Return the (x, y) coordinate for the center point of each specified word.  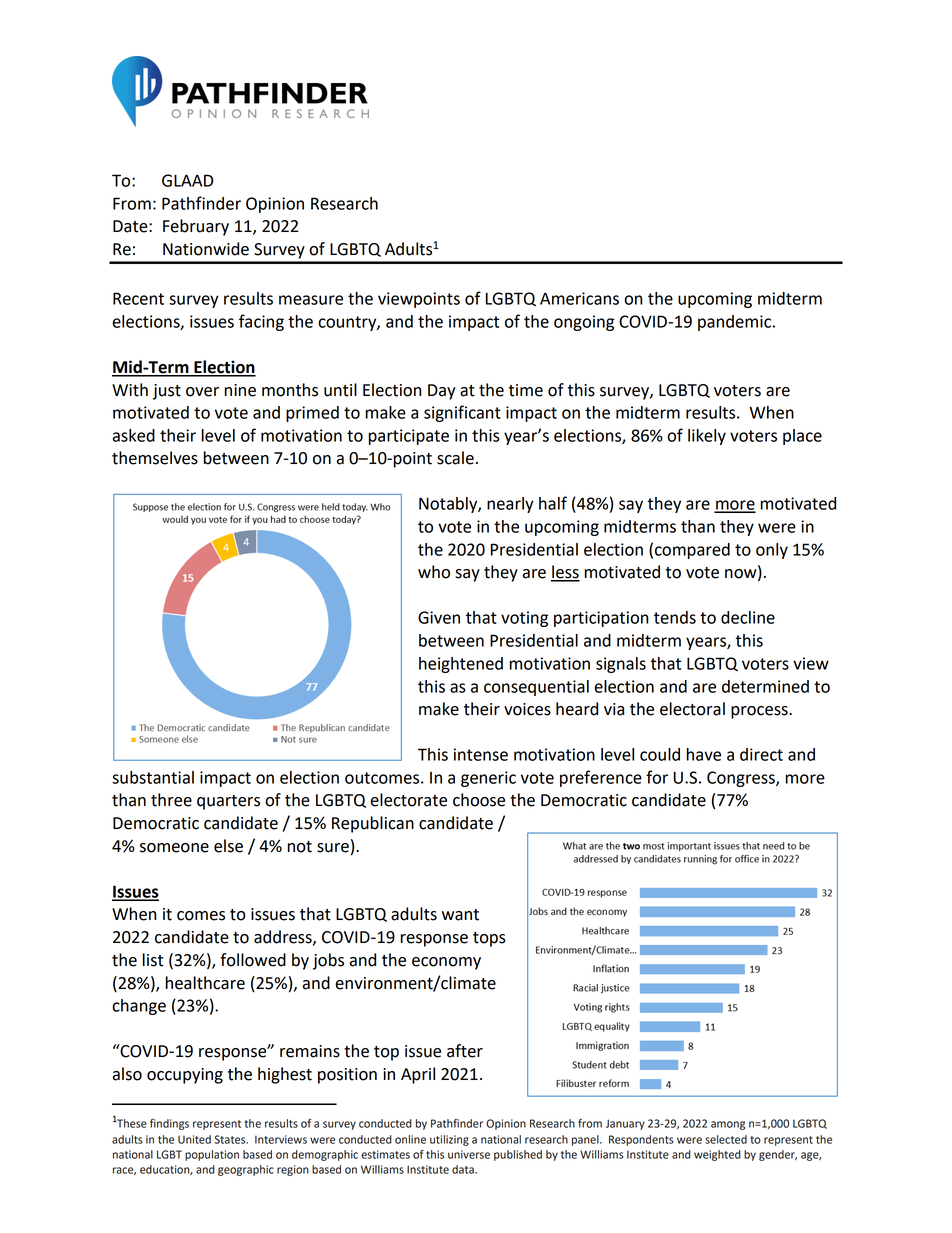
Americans (579, 298)
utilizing (449, 1140)
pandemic (734, 323)
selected (726, 1139)
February (196, 227)
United (194, 1139)
